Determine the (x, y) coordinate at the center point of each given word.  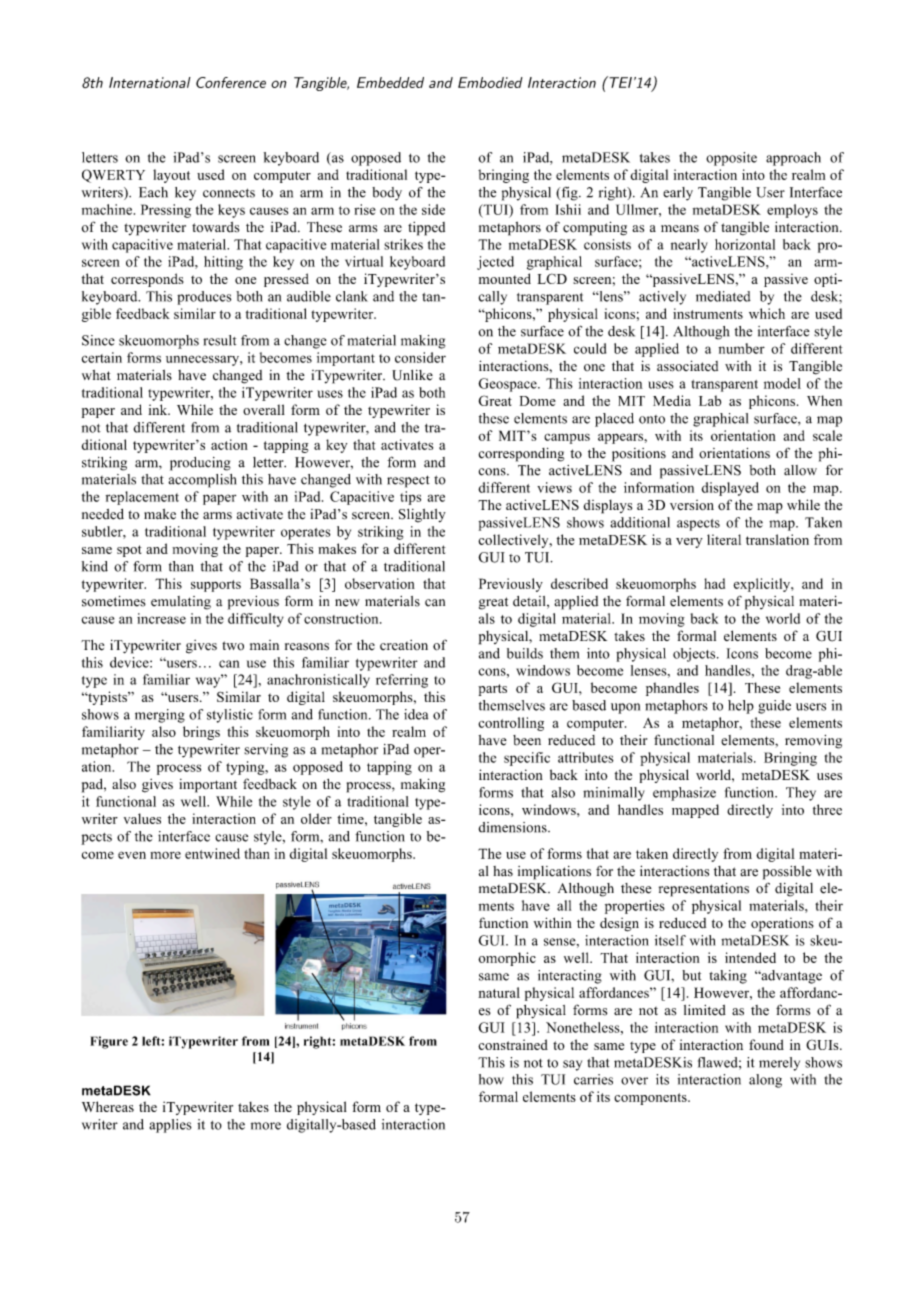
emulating (181, 603)
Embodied (490, 82)
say (572, 1065)
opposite (731, 159)
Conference (231, 82)
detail (530, 602)
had (714, 583)
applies (170, 1126)
